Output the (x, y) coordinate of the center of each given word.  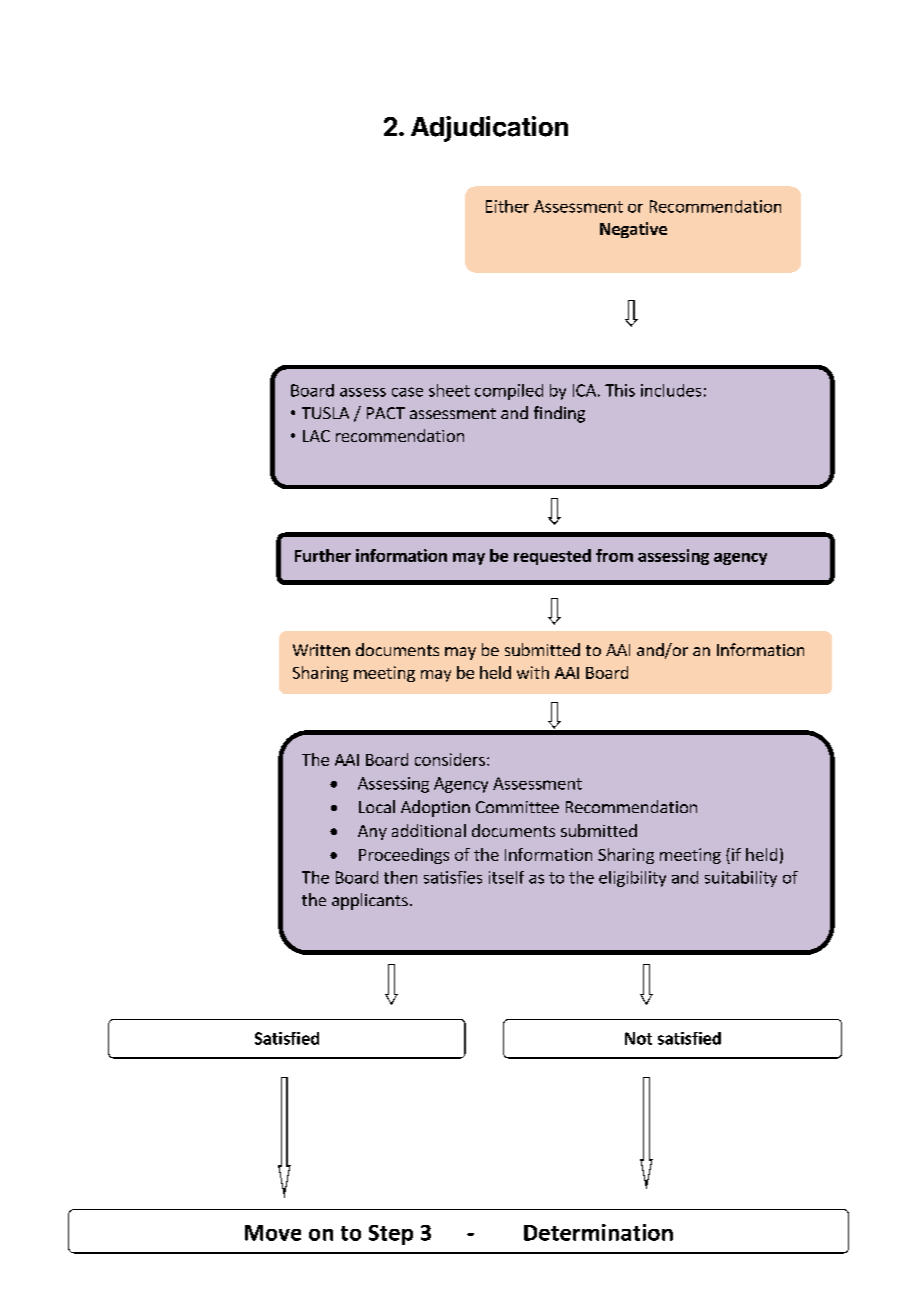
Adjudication (489, 129)
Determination (598, 1232)
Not (638, 1038)
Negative (633, 230)
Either (507, 206)
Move (273, 1233)
